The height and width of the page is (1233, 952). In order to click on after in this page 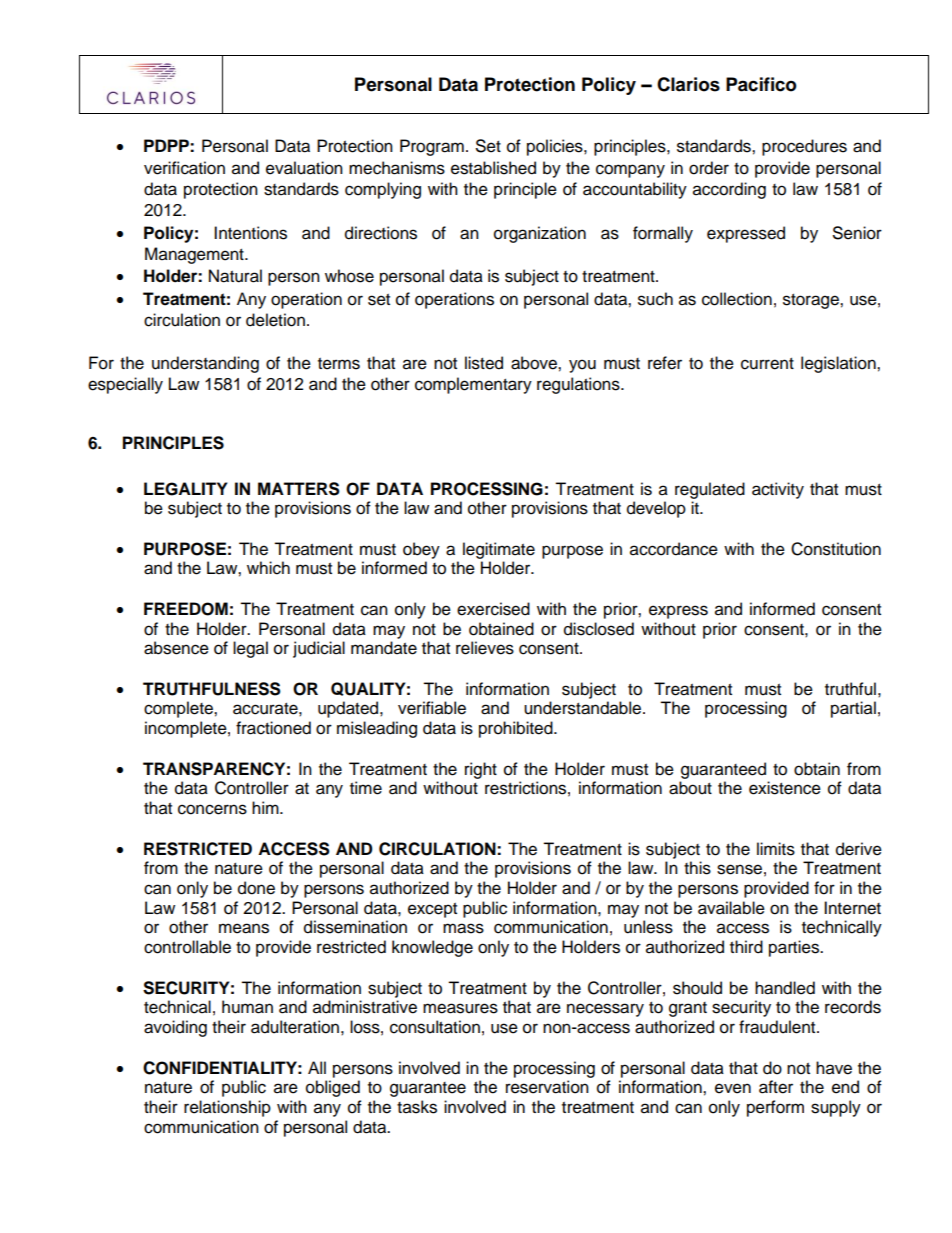, I will do `click(776, 1087)`.
